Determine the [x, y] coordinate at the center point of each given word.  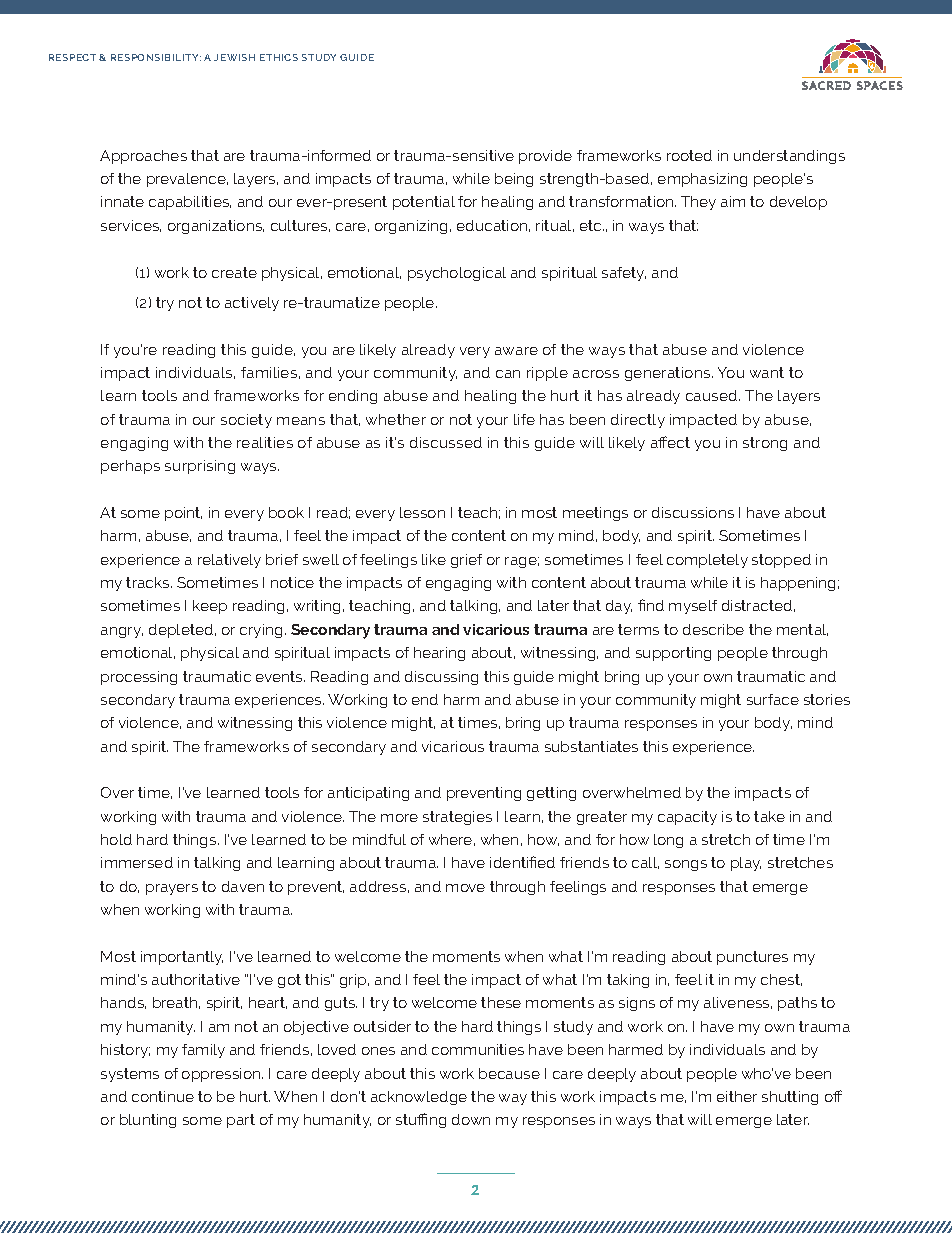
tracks [149, 582]
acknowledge [419, 1098]
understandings [789, 157]
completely [707, 561]
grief [466, 561]
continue [163, 1096]
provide [545, 157]
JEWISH [234, 57]
